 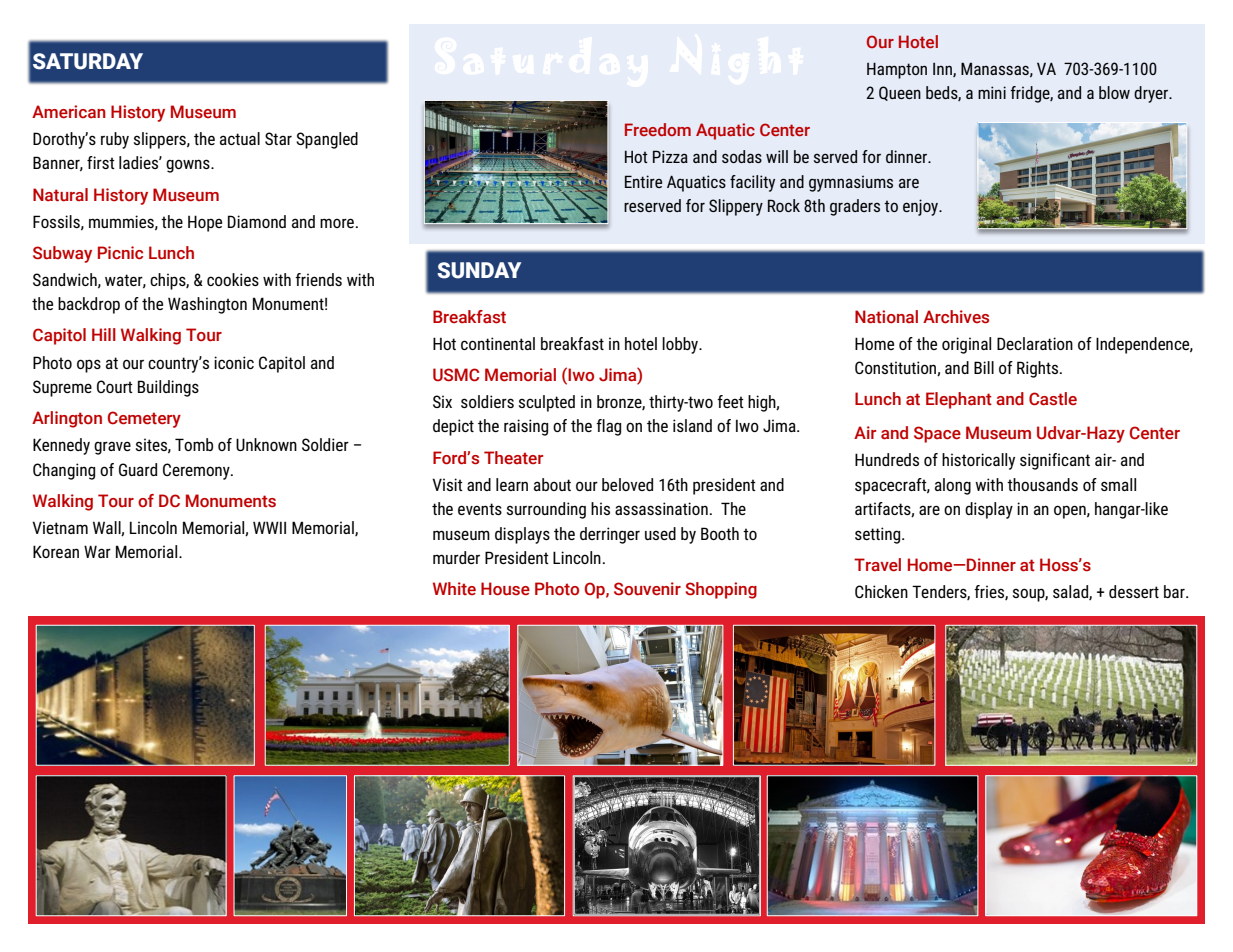 What do you see at coordinates (608, 427) in the screenshot?
I see `flag` at bounding box center [608, 427].
